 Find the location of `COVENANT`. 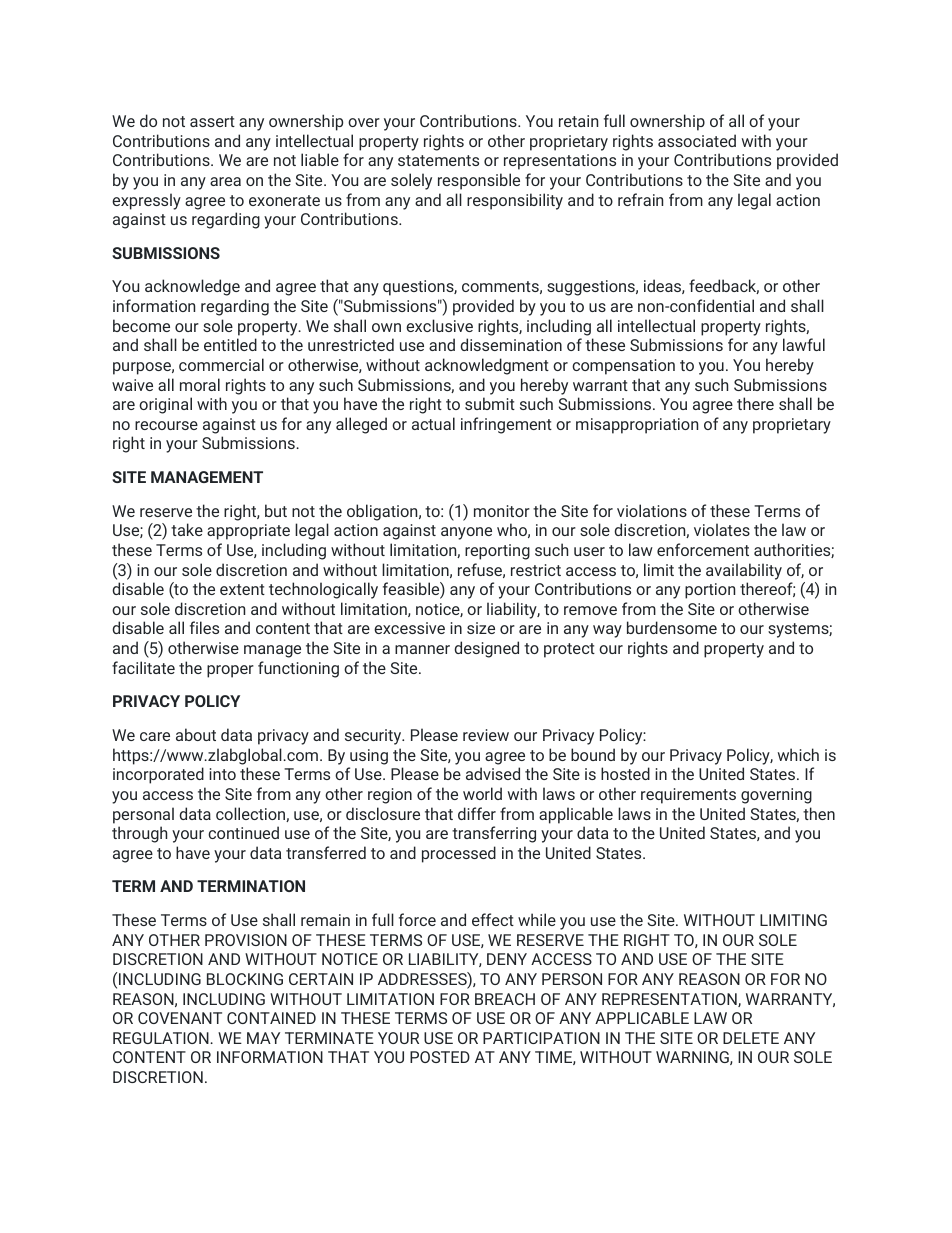

COVENANT is located at coordinates (180, 1018).
